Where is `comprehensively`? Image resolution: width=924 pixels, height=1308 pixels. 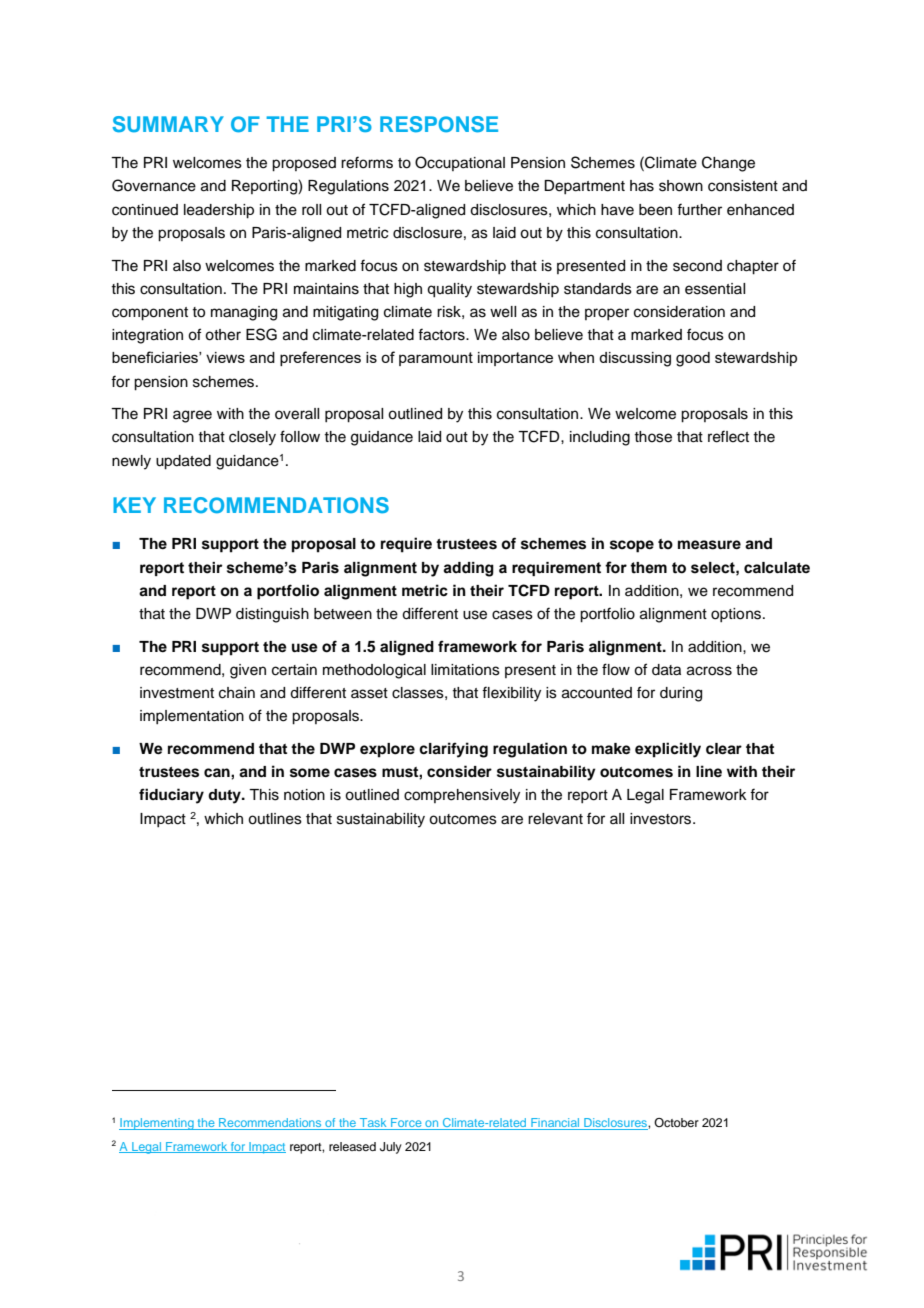
comprehensively is located at coordinates (462, 796).
